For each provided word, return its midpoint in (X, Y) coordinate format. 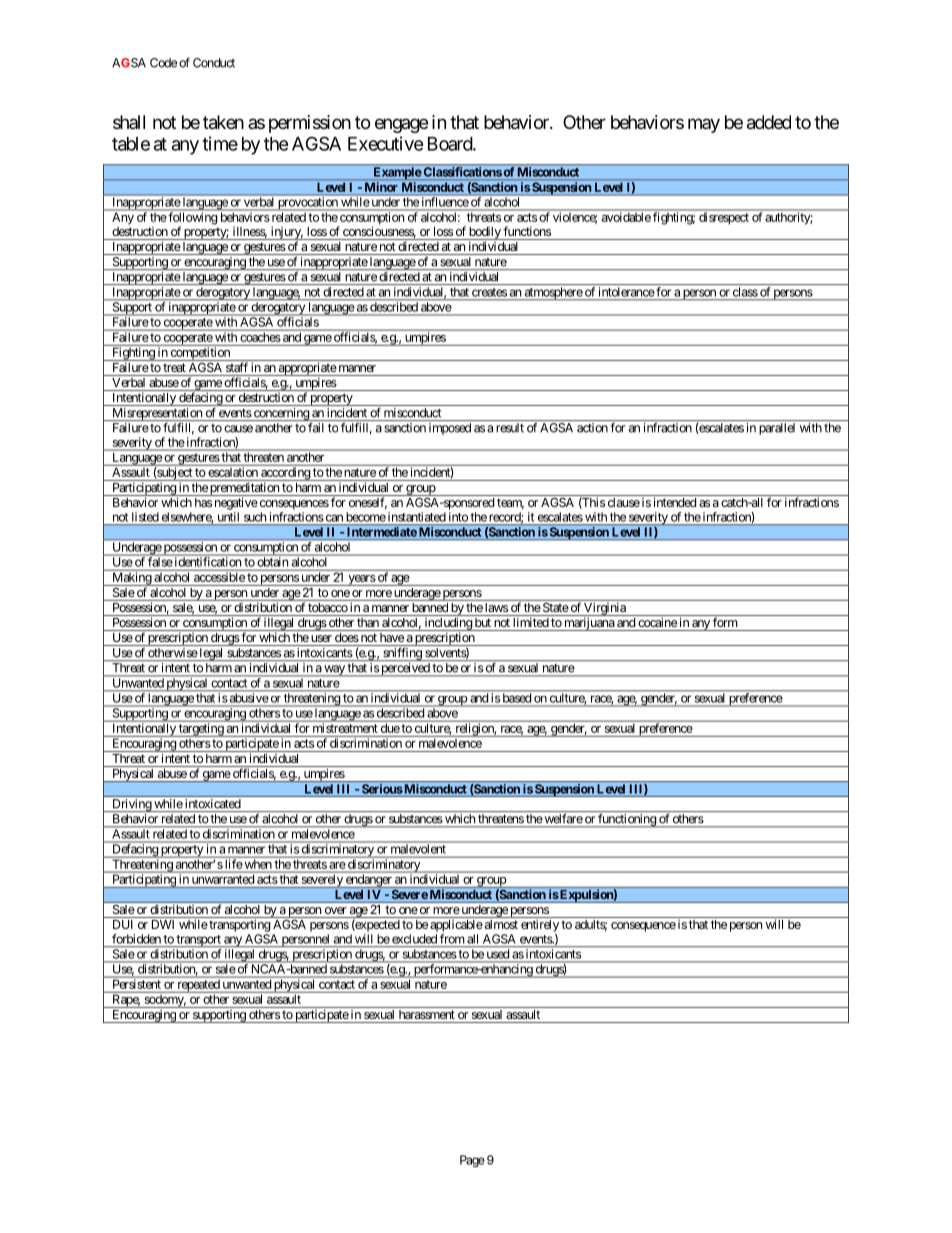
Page (472, 1161)
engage (401, 125)
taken (223, 122)
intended (675, 502)
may (704, 125)
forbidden (136, 939)
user (321, 638)
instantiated (417, 517)
